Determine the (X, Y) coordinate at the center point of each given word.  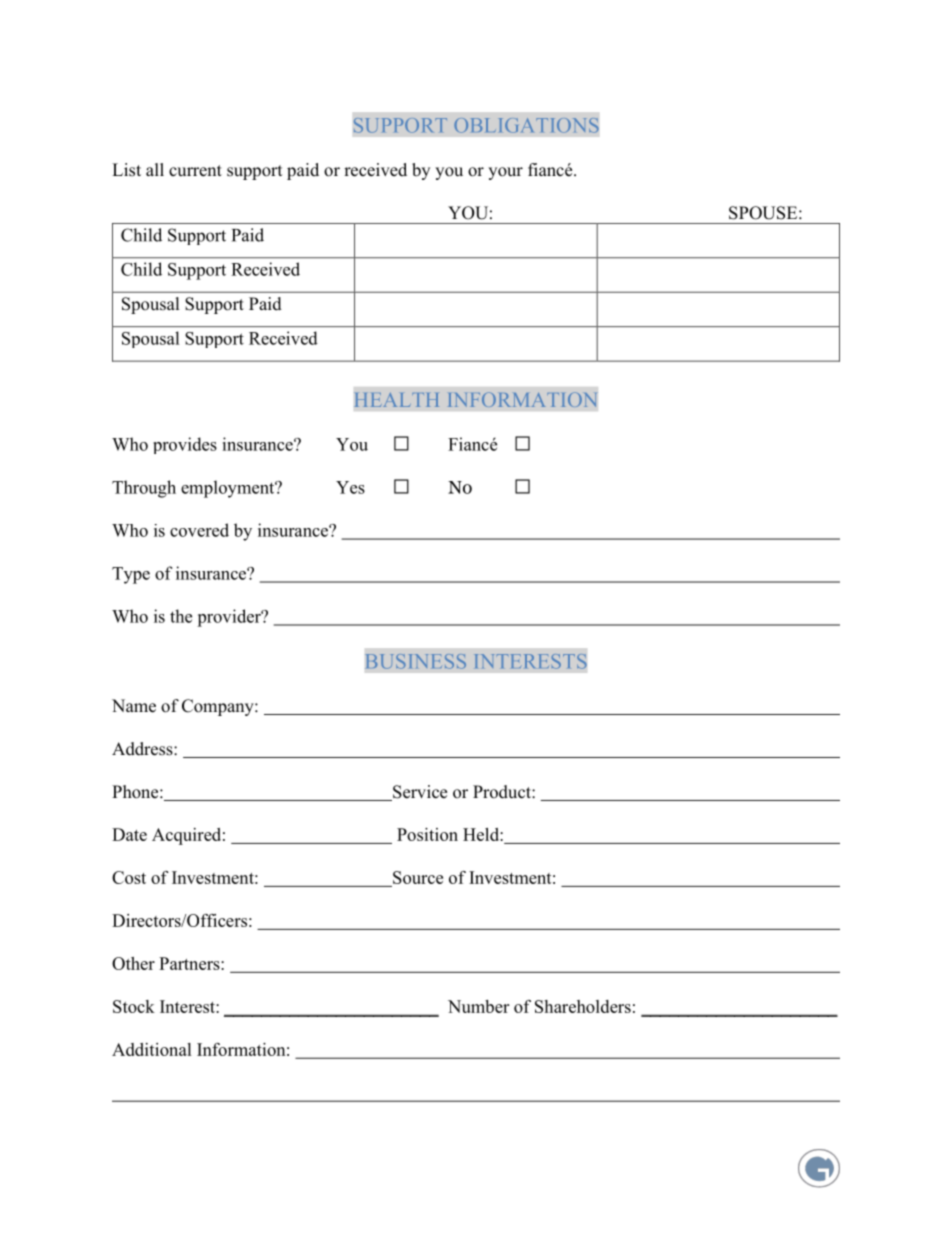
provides (185, 445)
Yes (350, 487)
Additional (152, 1049)
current (195, 171)
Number (478, 1006)
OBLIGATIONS (526, 125)
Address (143, 749)
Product (503, 792)
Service (419, 793)
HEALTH (397, 400)
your (505, 173)
